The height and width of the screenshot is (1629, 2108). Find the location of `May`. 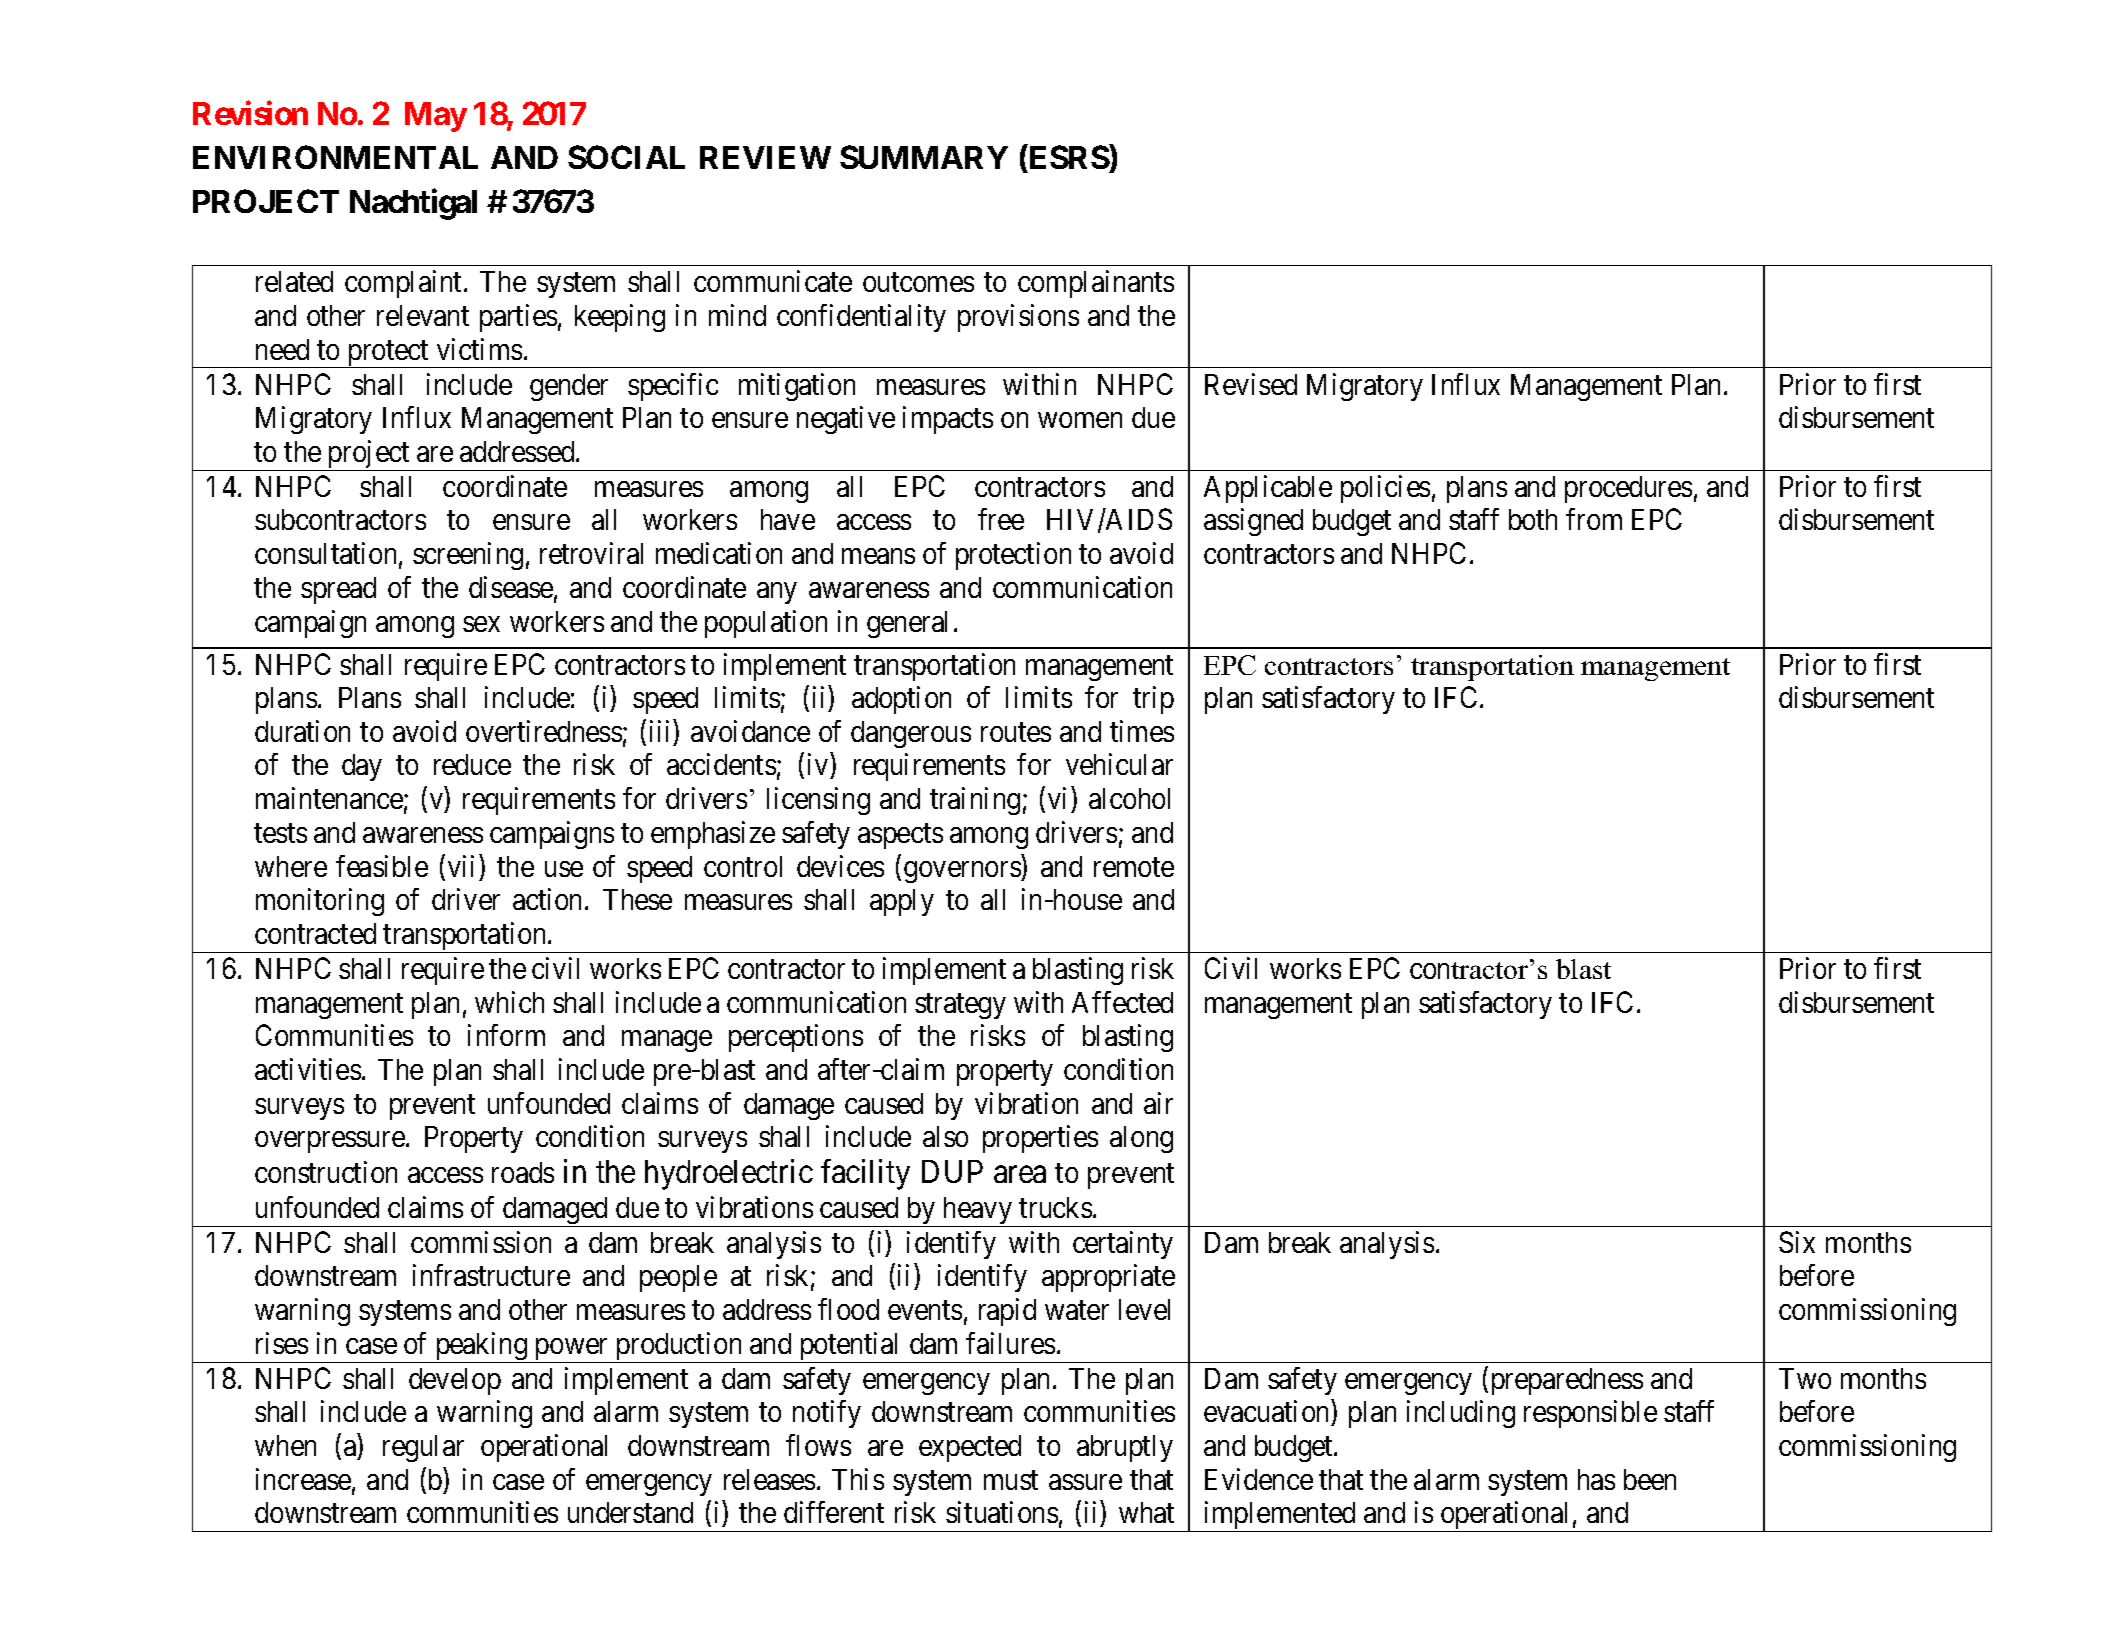

May is located at coordinates (436, 117).
